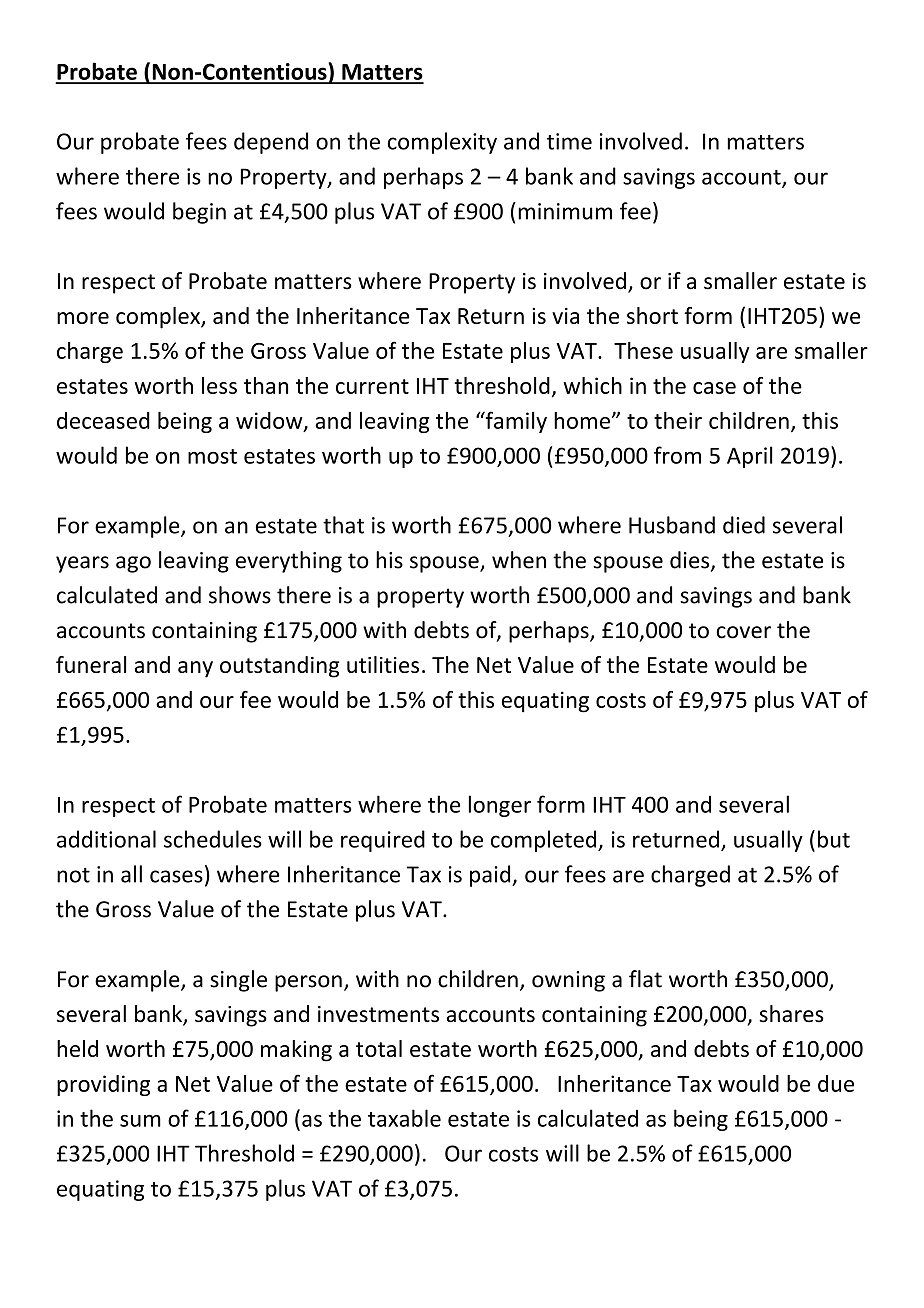  What do you see at coordinates (199, 213) in the page?
I see `begin` at bounding box center [199, 213].
